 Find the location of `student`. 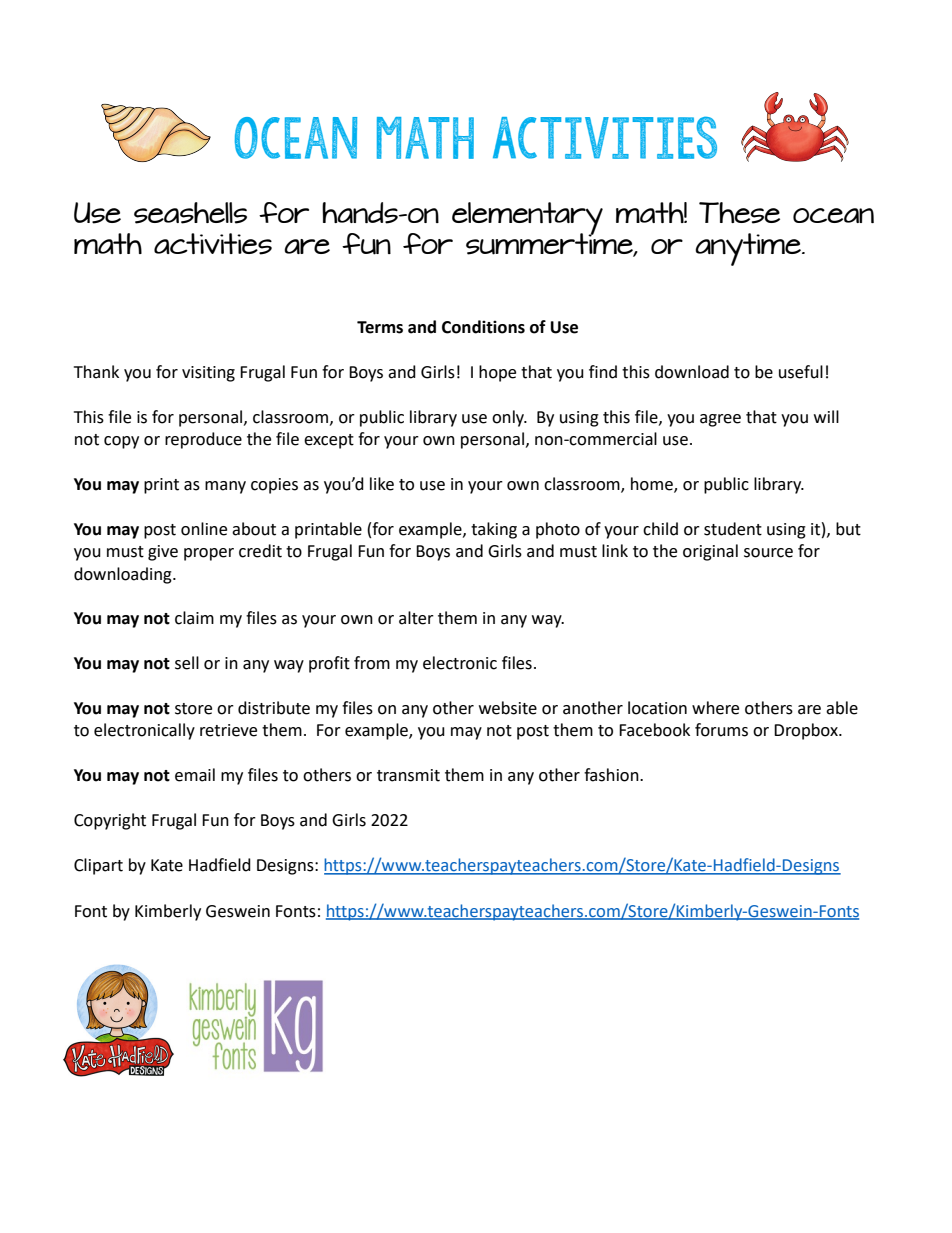

student is located at coordinates (733, 529).
